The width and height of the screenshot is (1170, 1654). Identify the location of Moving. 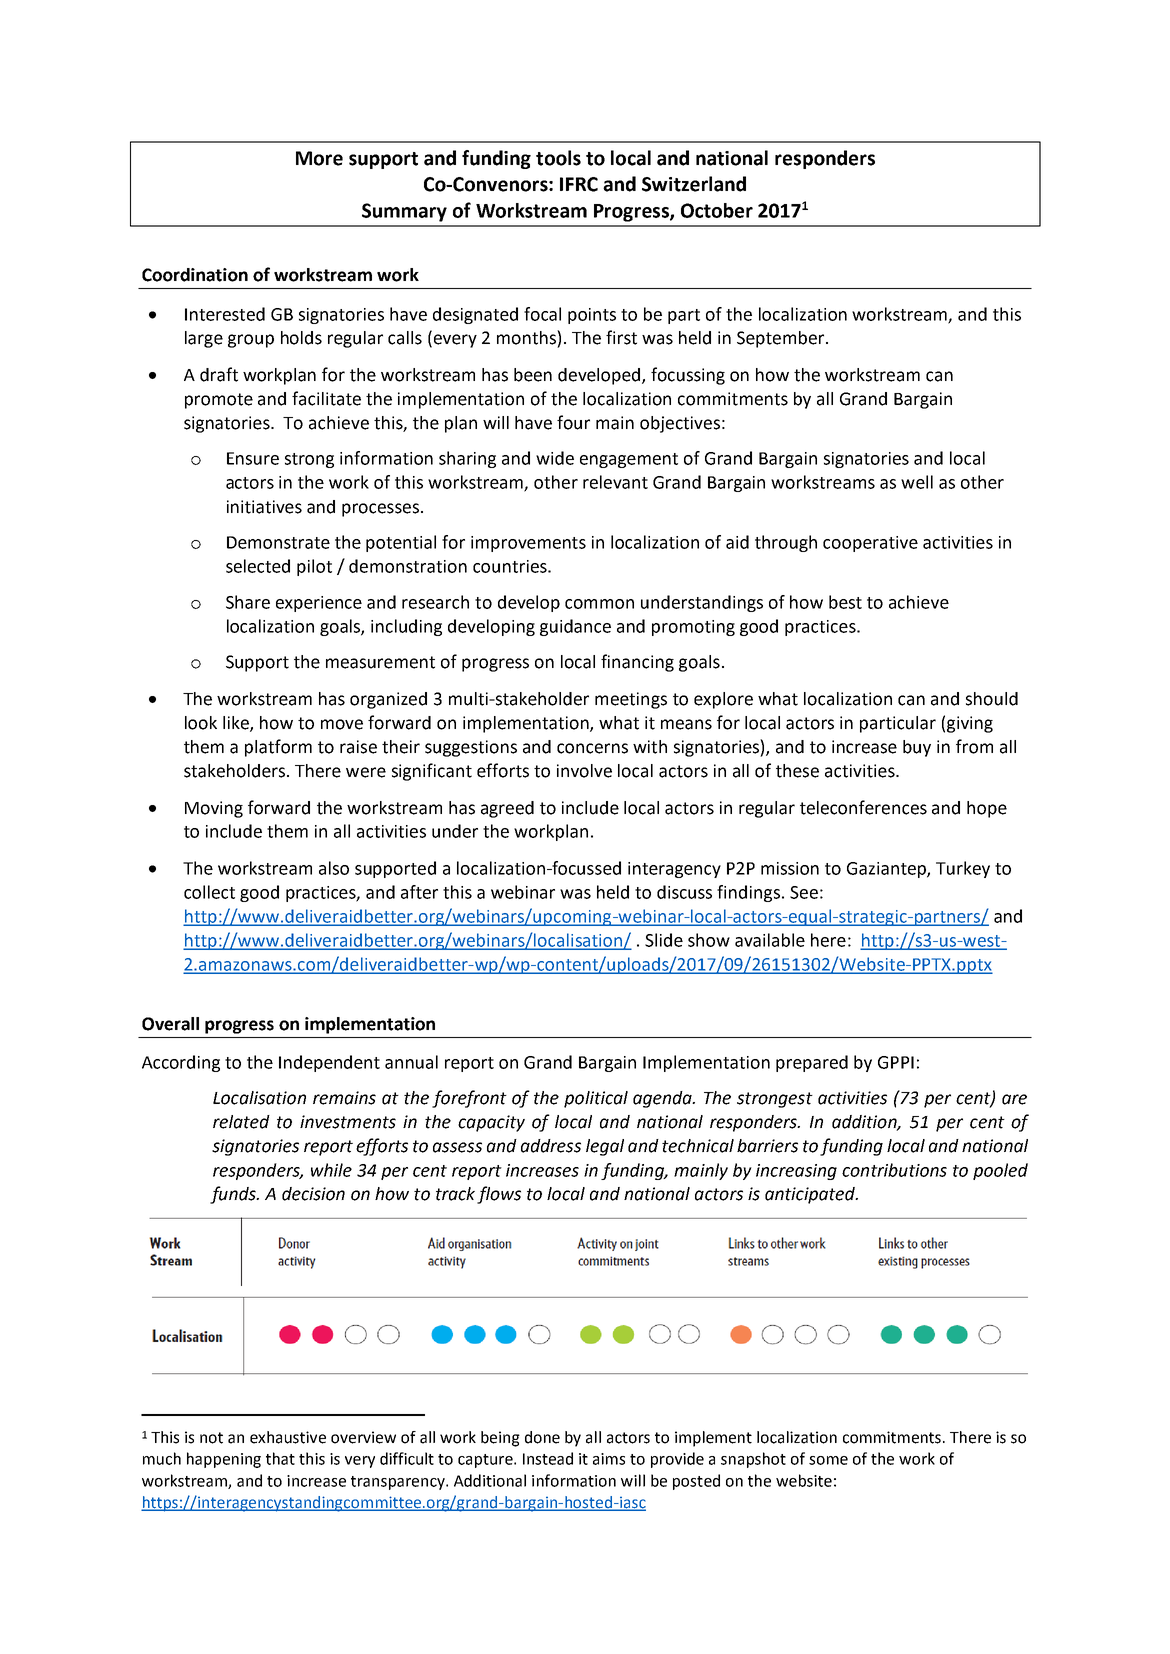
(214, 809).
